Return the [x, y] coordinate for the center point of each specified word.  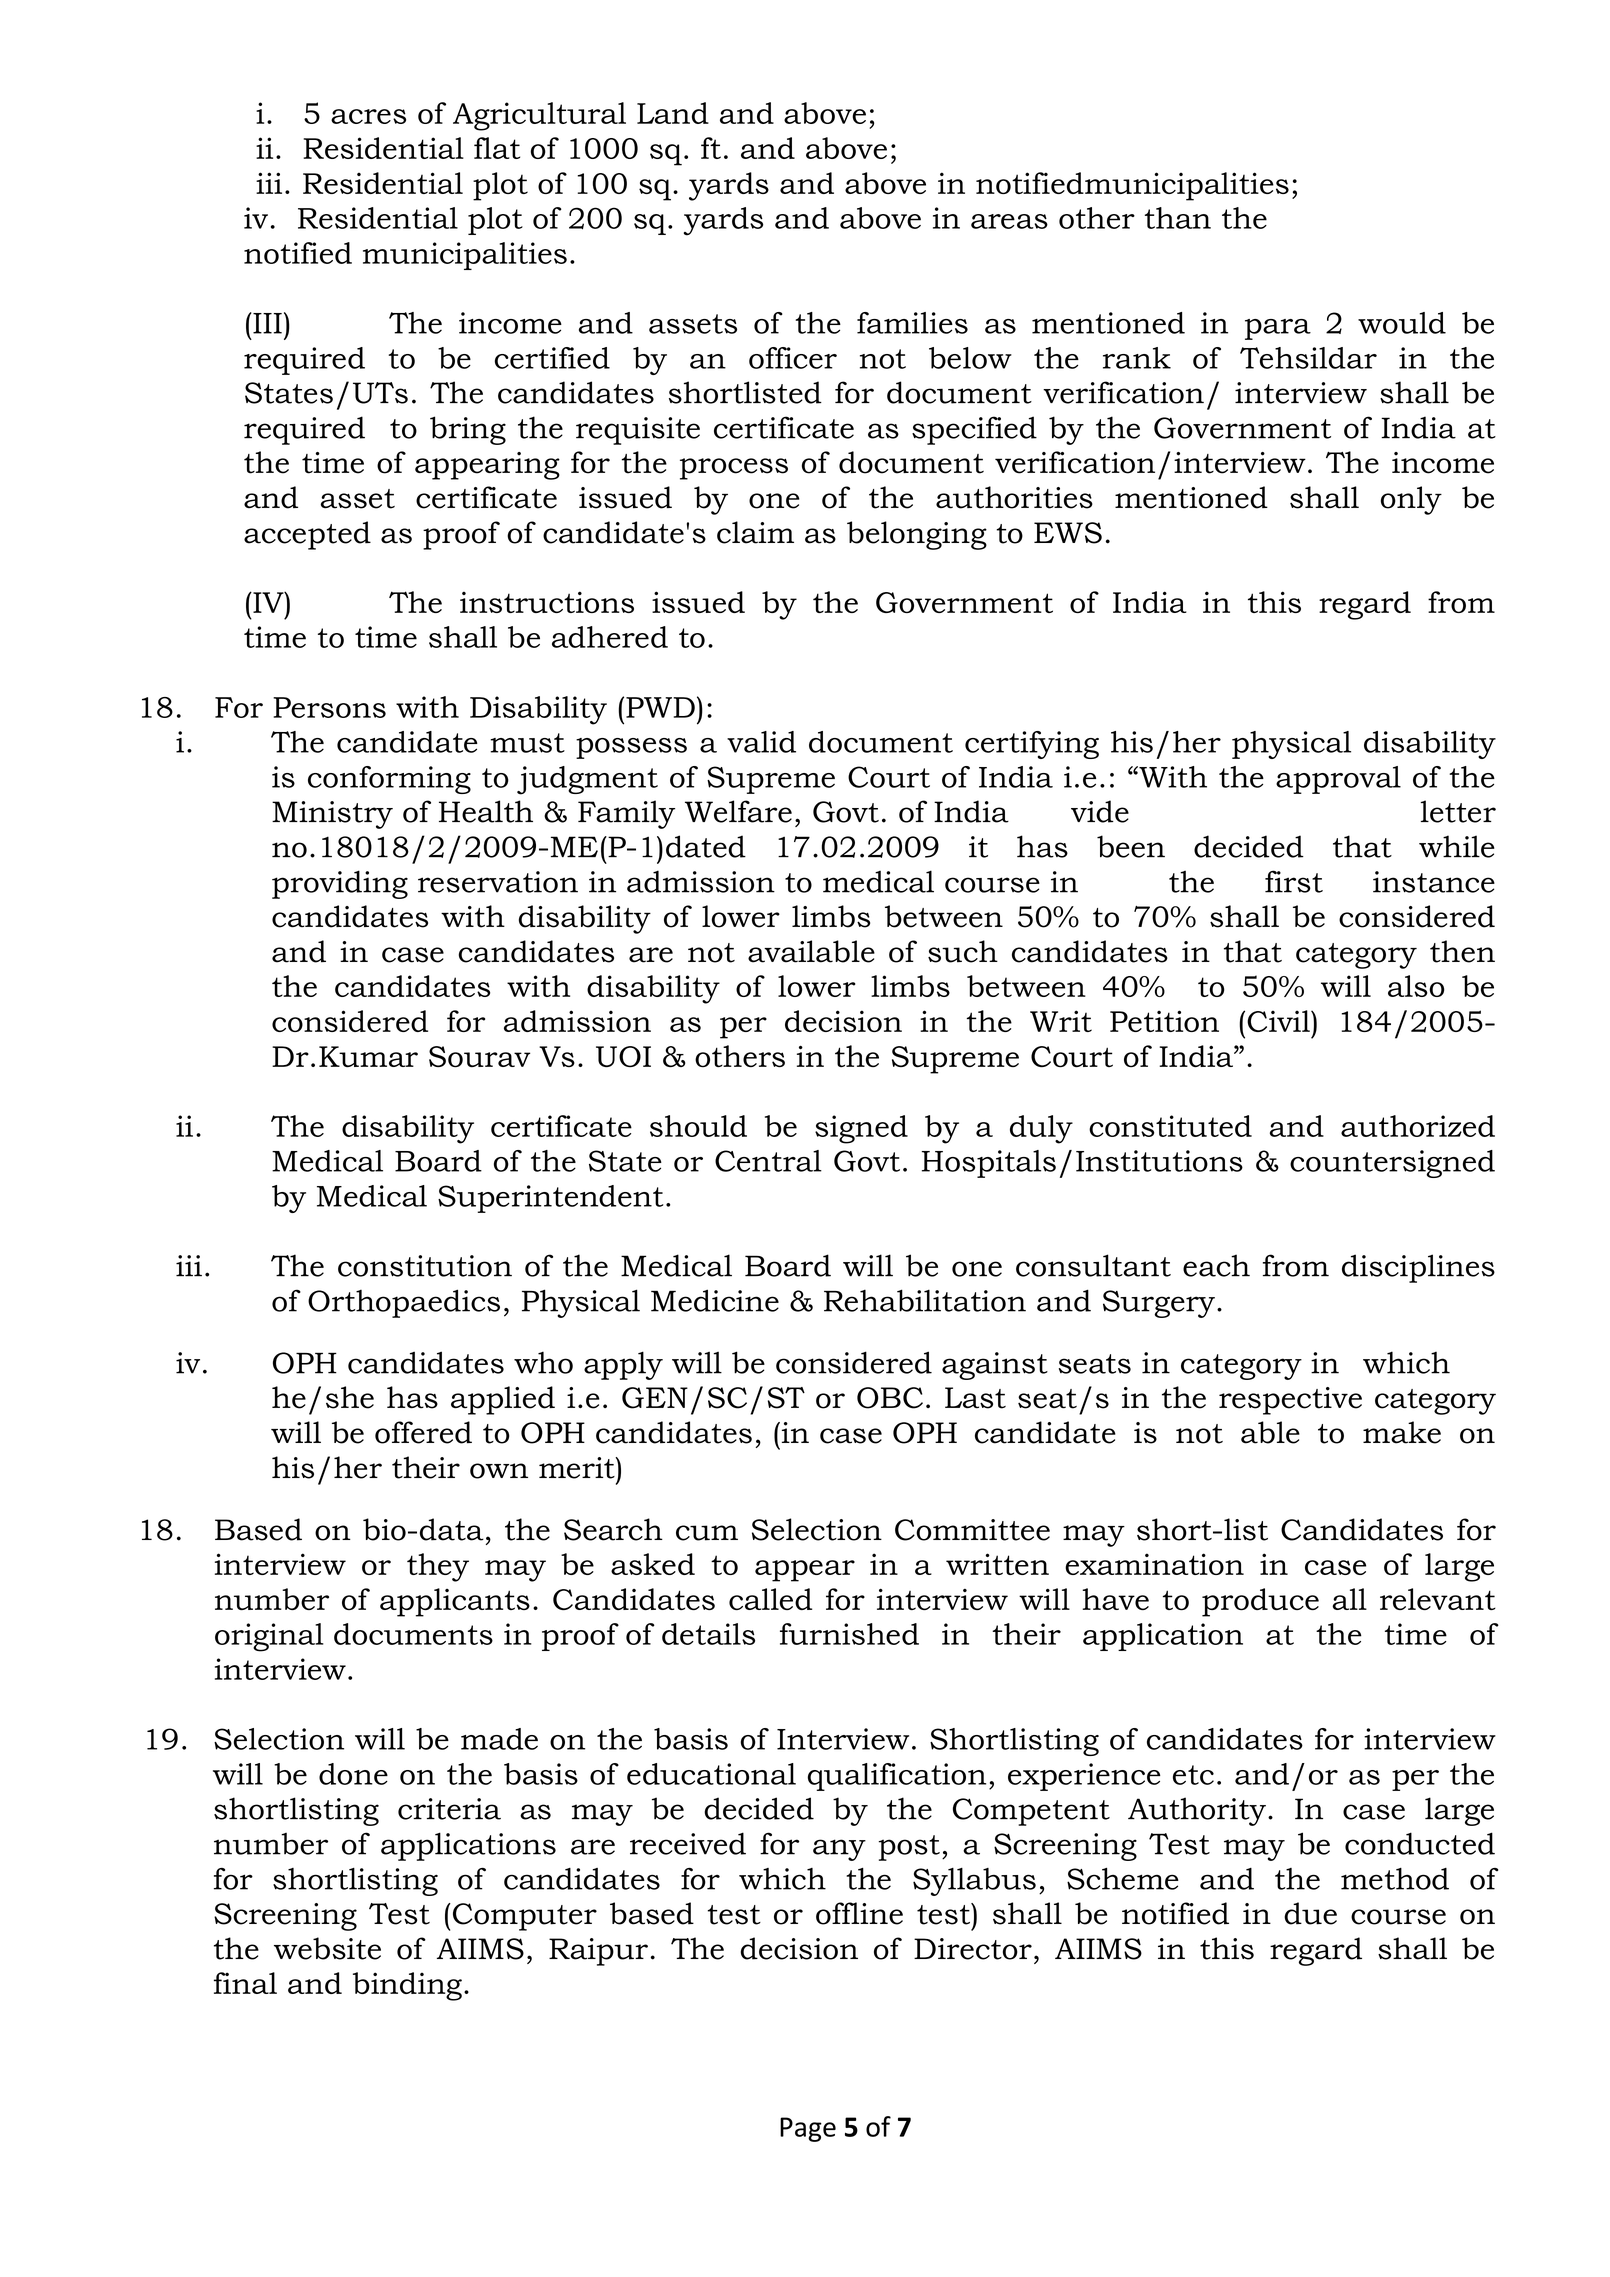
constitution [425, 1266]
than [1178, 218]
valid [761, 742]
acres [368, 116]
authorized [1418, 1126]
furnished [849, 1634]
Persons [329, 707]
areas [1009, 221]
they [438, 1567]
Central [768, 1161]
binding [407, 1986]
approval [1338, 780]
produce [1260, 1602]
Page [808, 2129]
